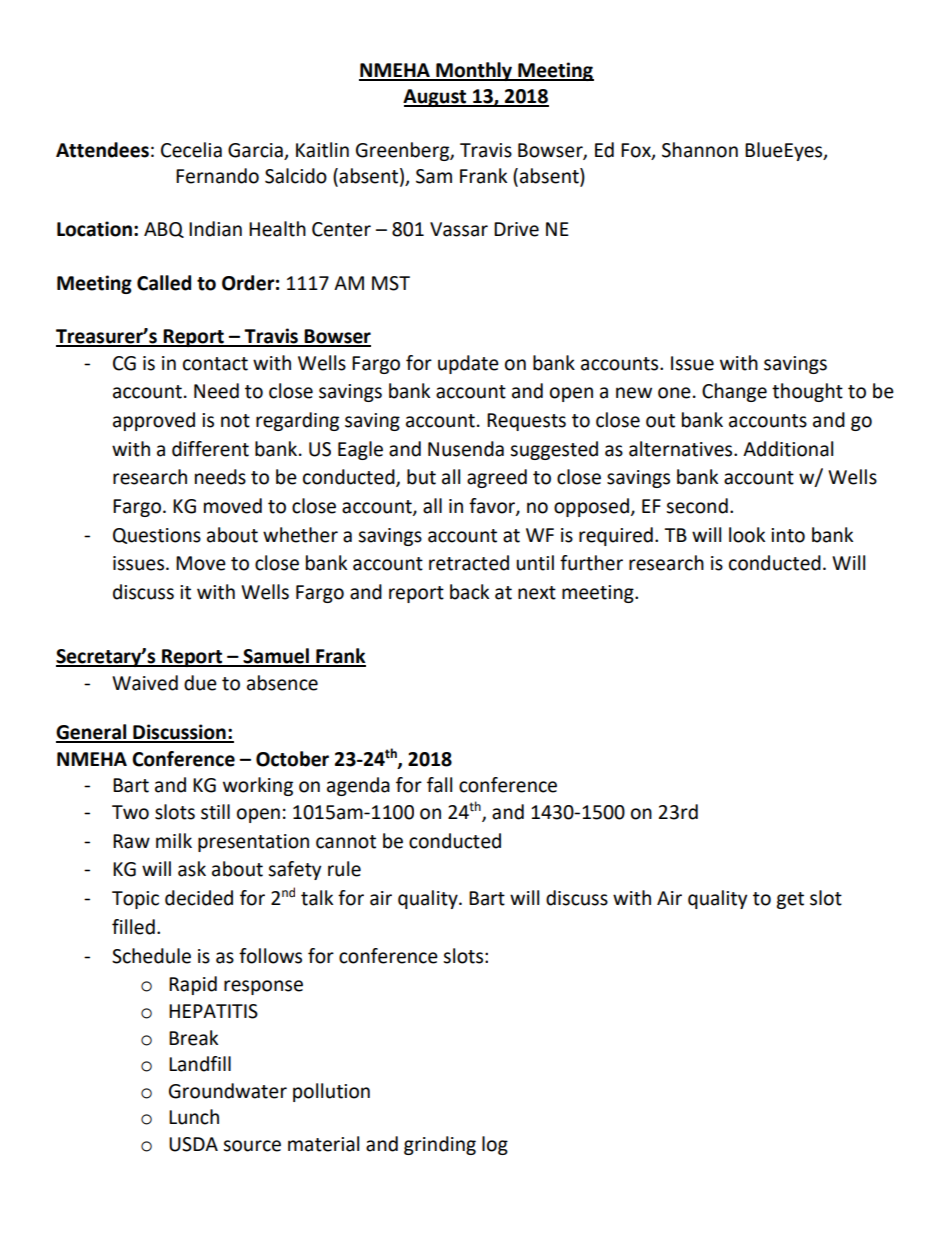  What do you see at coordinates (790, 900) in the screenshot?
I see `get` at bounding box center [790, 900].
